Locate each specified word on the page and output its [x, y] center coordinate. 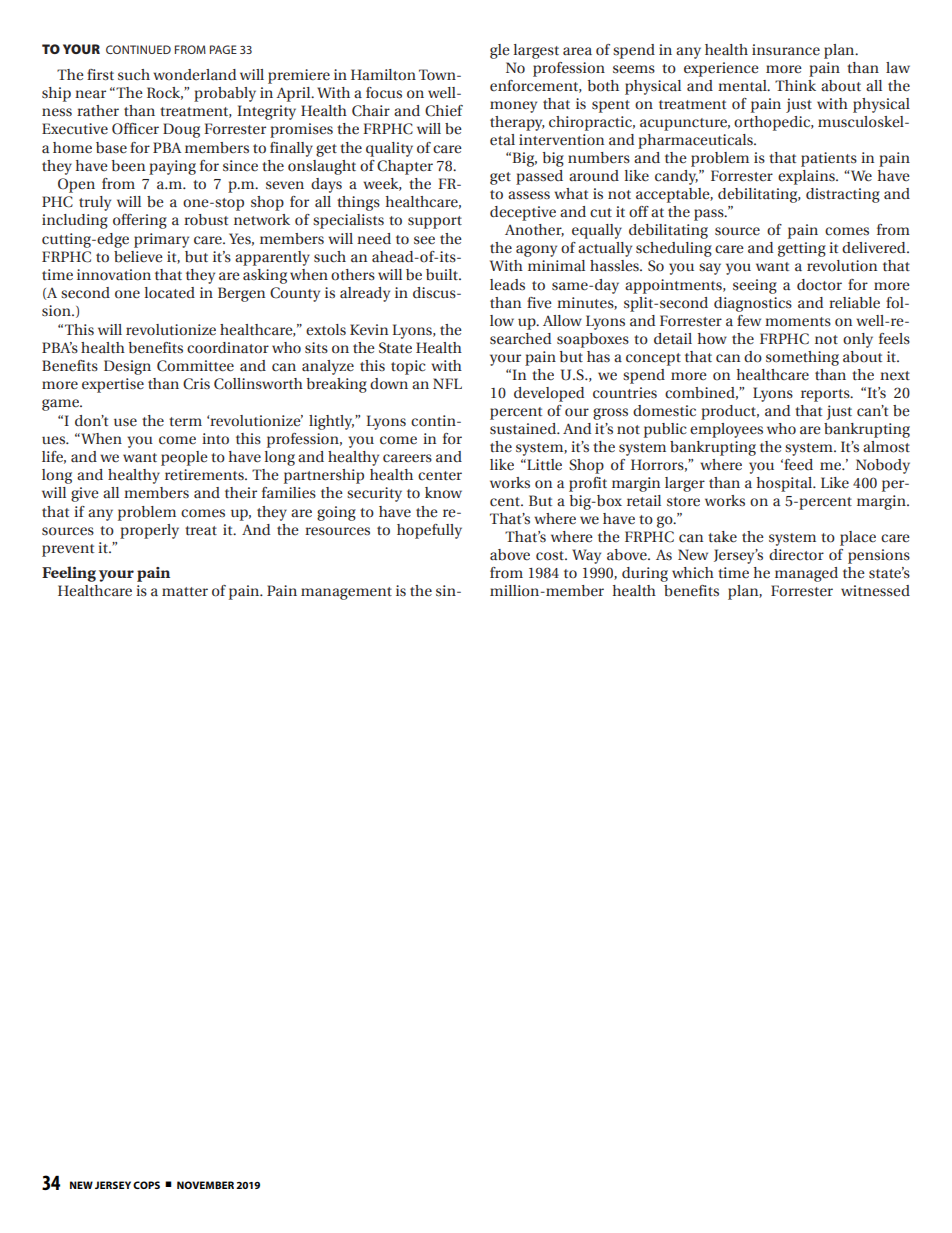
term [185, 422]
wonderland [194, 75]
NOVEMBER [205, 1185]
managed [806, 574]
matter [185, 592]
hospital [785, 484]
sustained [524, 429]
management [346, 593]
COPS [146, 1185]
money [513, 107]
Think [795, 85]
